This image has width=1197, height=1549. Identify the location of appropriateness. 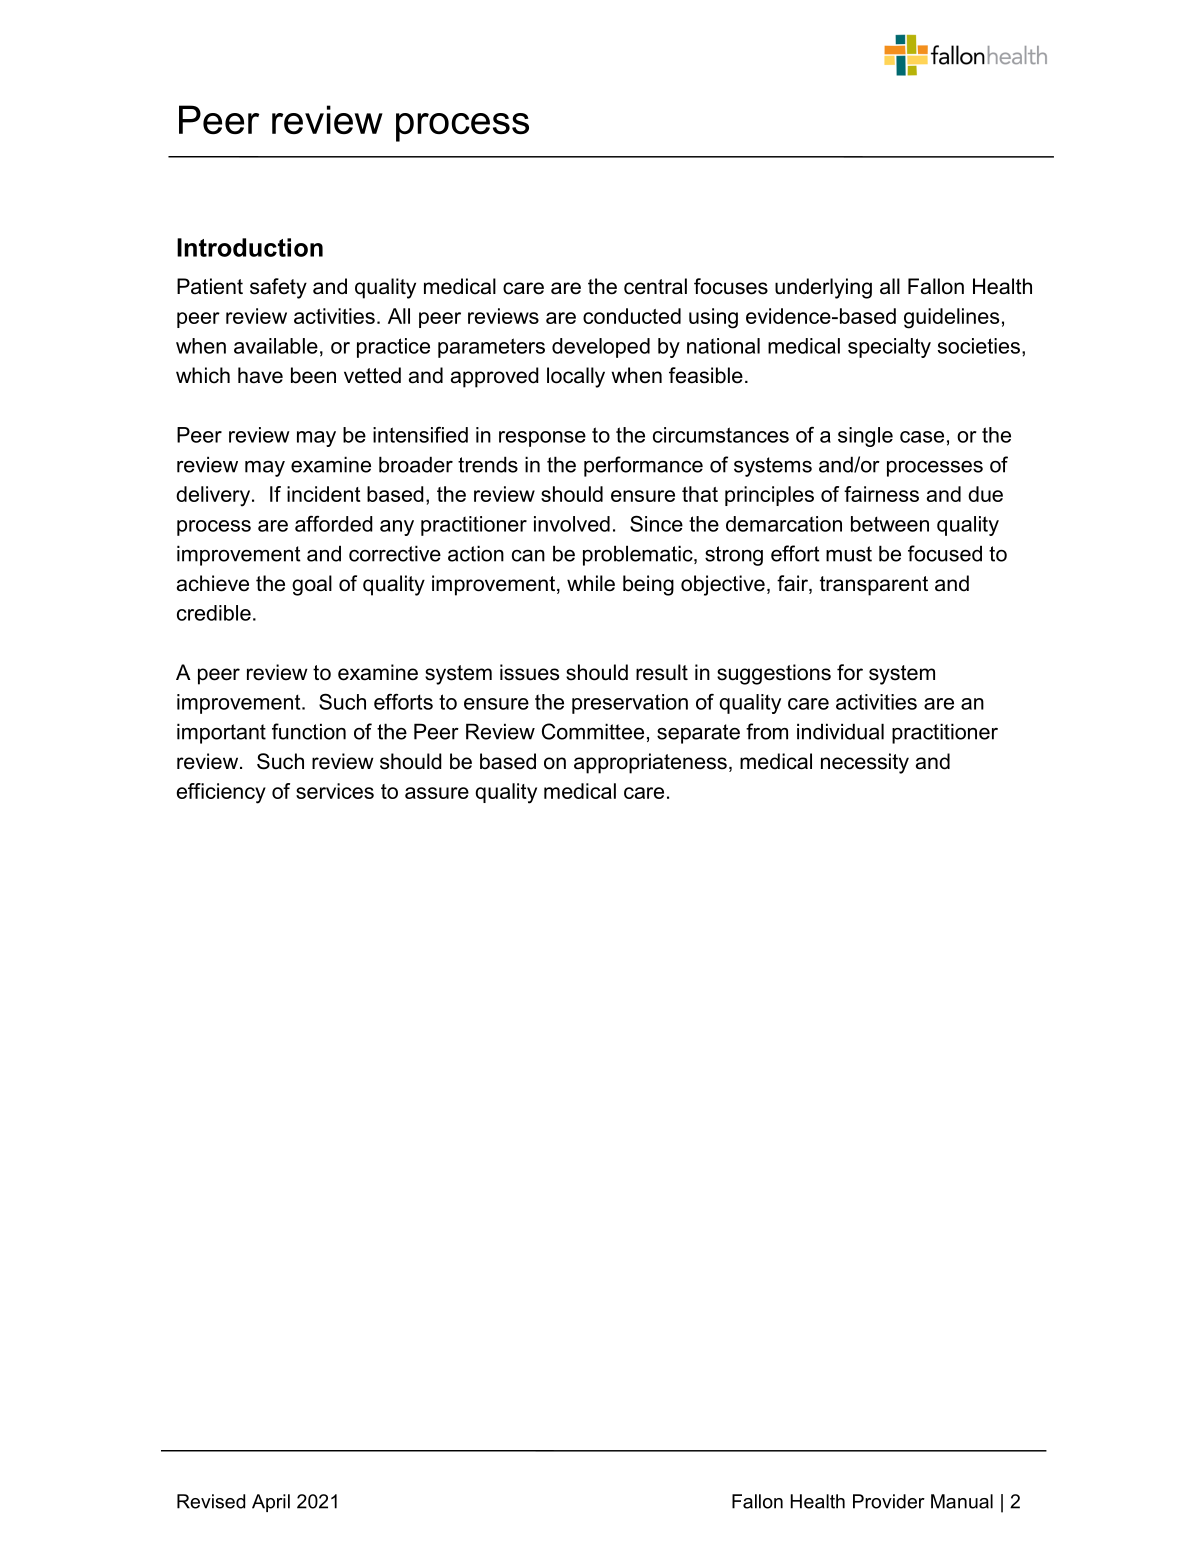
(650, 763).
